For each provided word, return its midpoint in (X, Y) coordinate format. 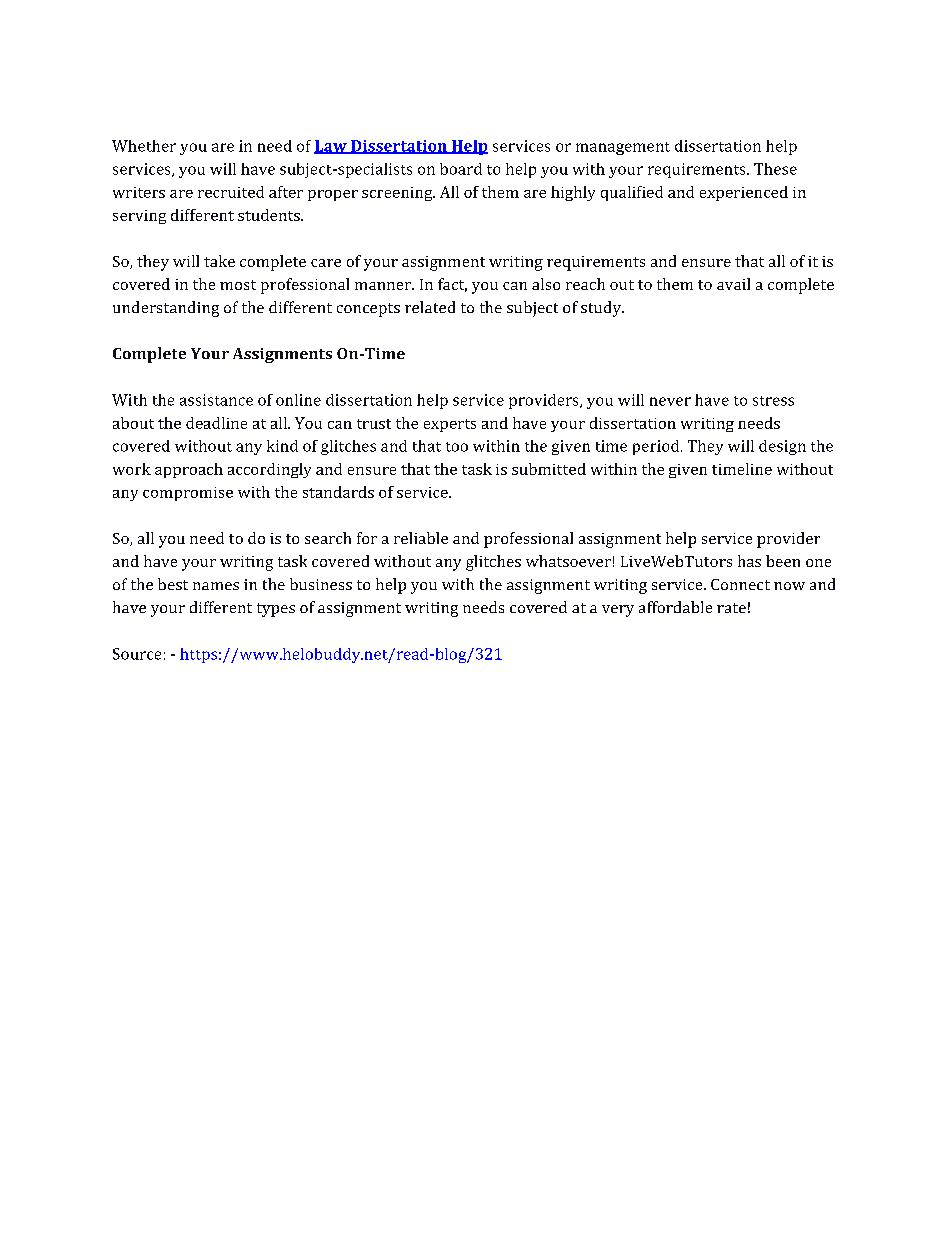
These (775, 169)
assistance (216, 400)
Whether (144, 146)
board (461, 169)
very (618, 611)
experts (450, 425)
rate (731, 608)
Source (137, 654)
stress (773, 401)
